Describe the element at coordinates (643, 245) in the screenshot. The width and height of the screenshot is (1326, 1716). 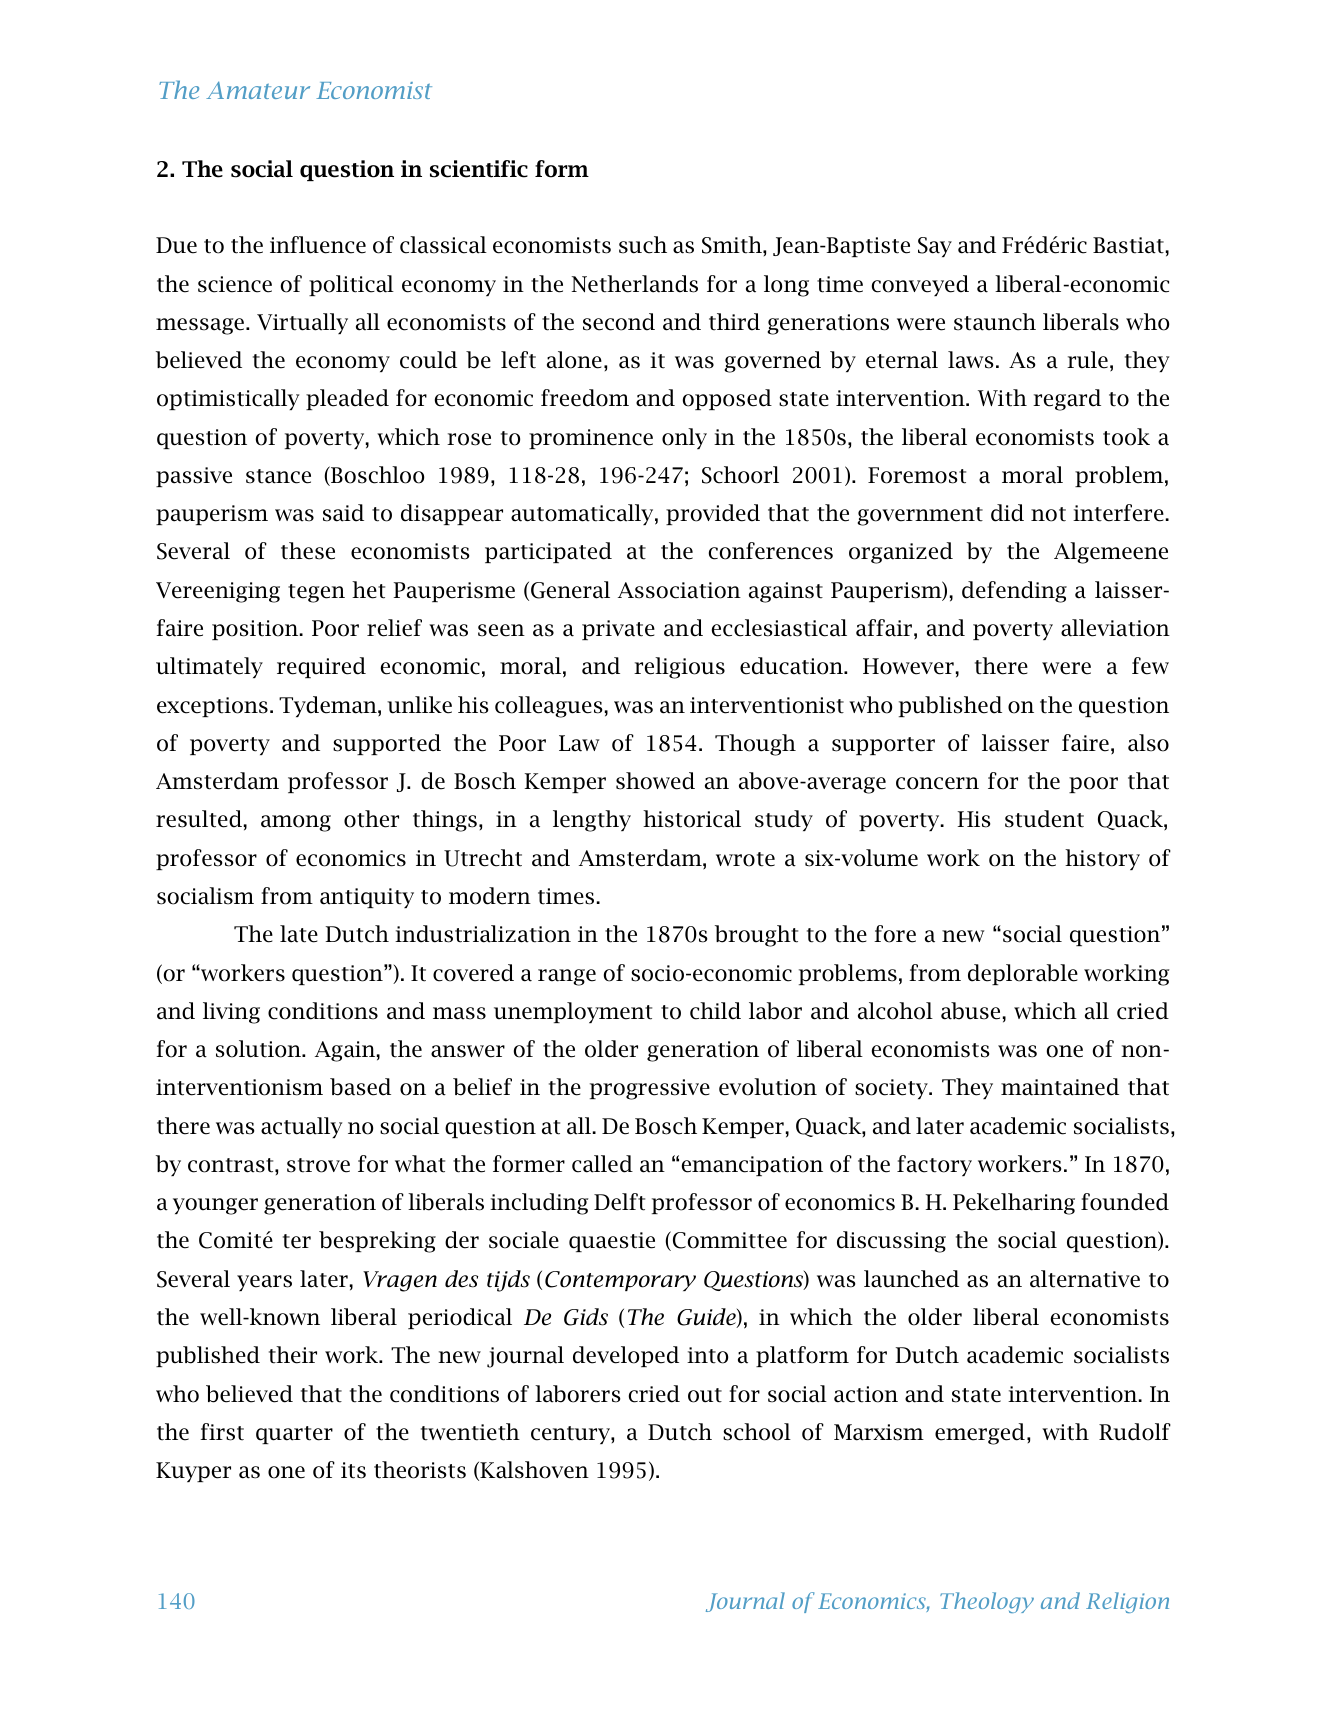
I see `such` at that location.
